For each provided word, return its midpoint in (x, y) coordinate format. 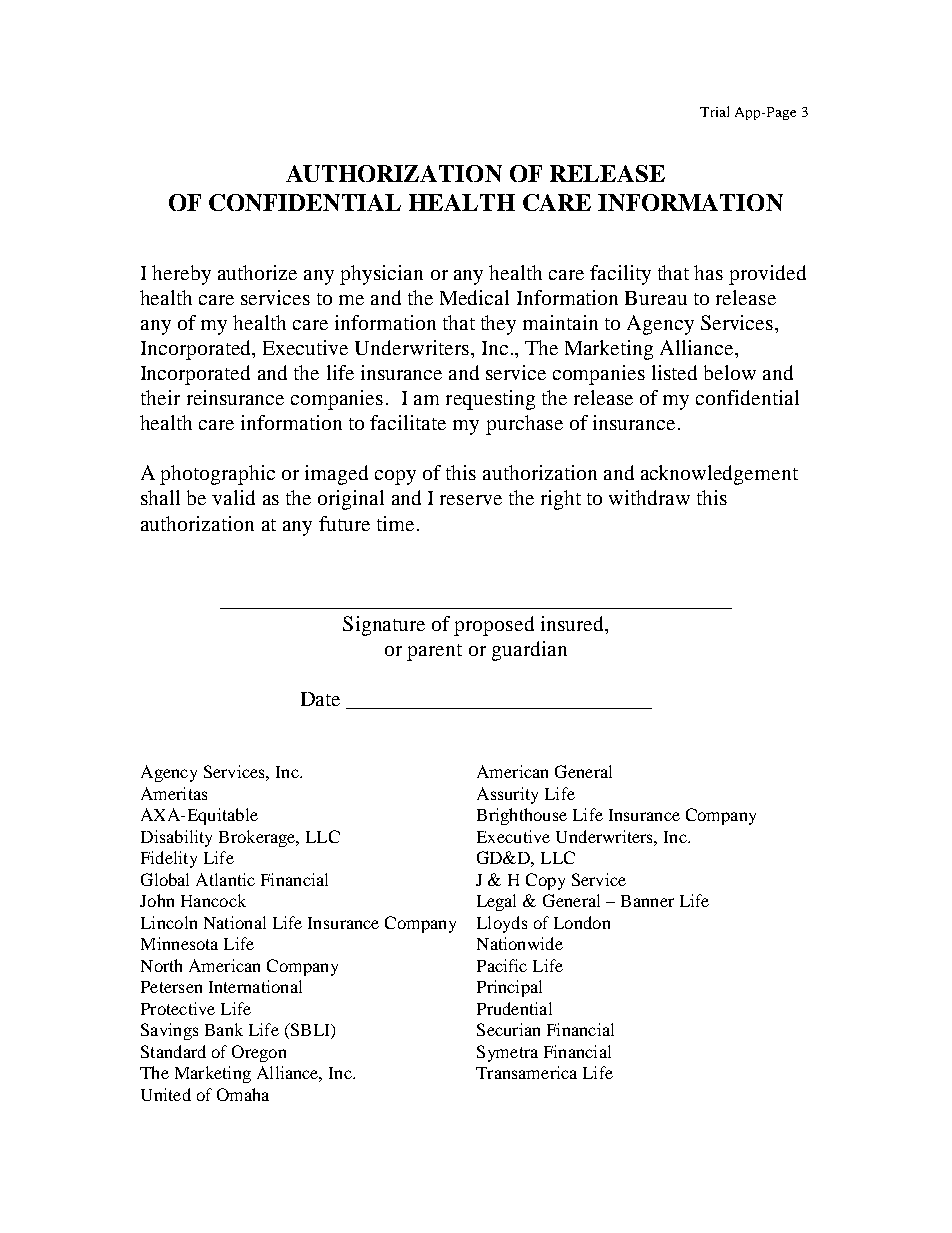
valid (233, 497)
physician (381, 275)
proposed (494, 626)
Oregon (259, 1053)
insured (574, 623)
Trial (714, 111)
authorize (257, 272)
